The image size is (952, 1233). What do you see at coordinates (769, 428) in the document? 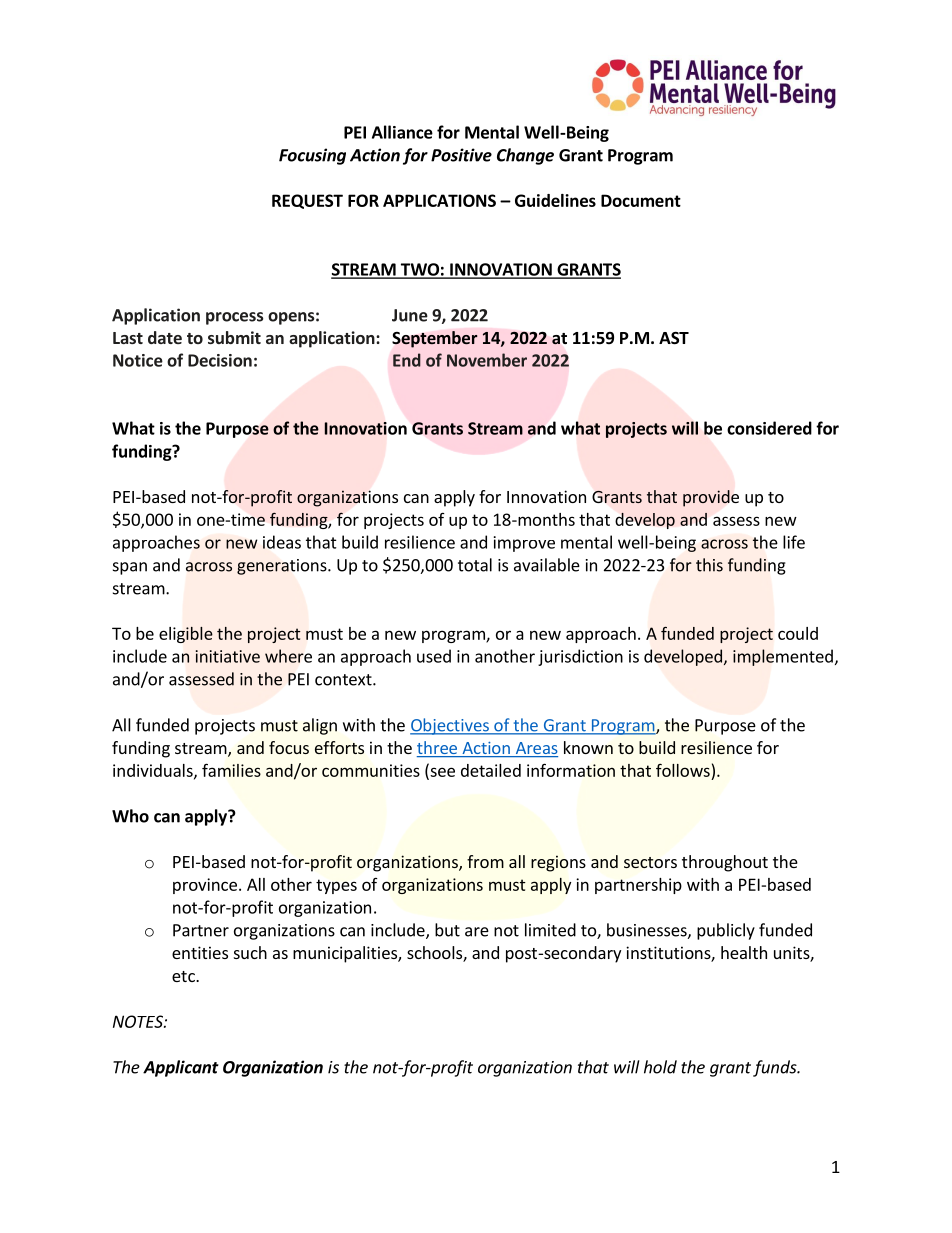
I see `considered` at bounding box center [769, 428].
